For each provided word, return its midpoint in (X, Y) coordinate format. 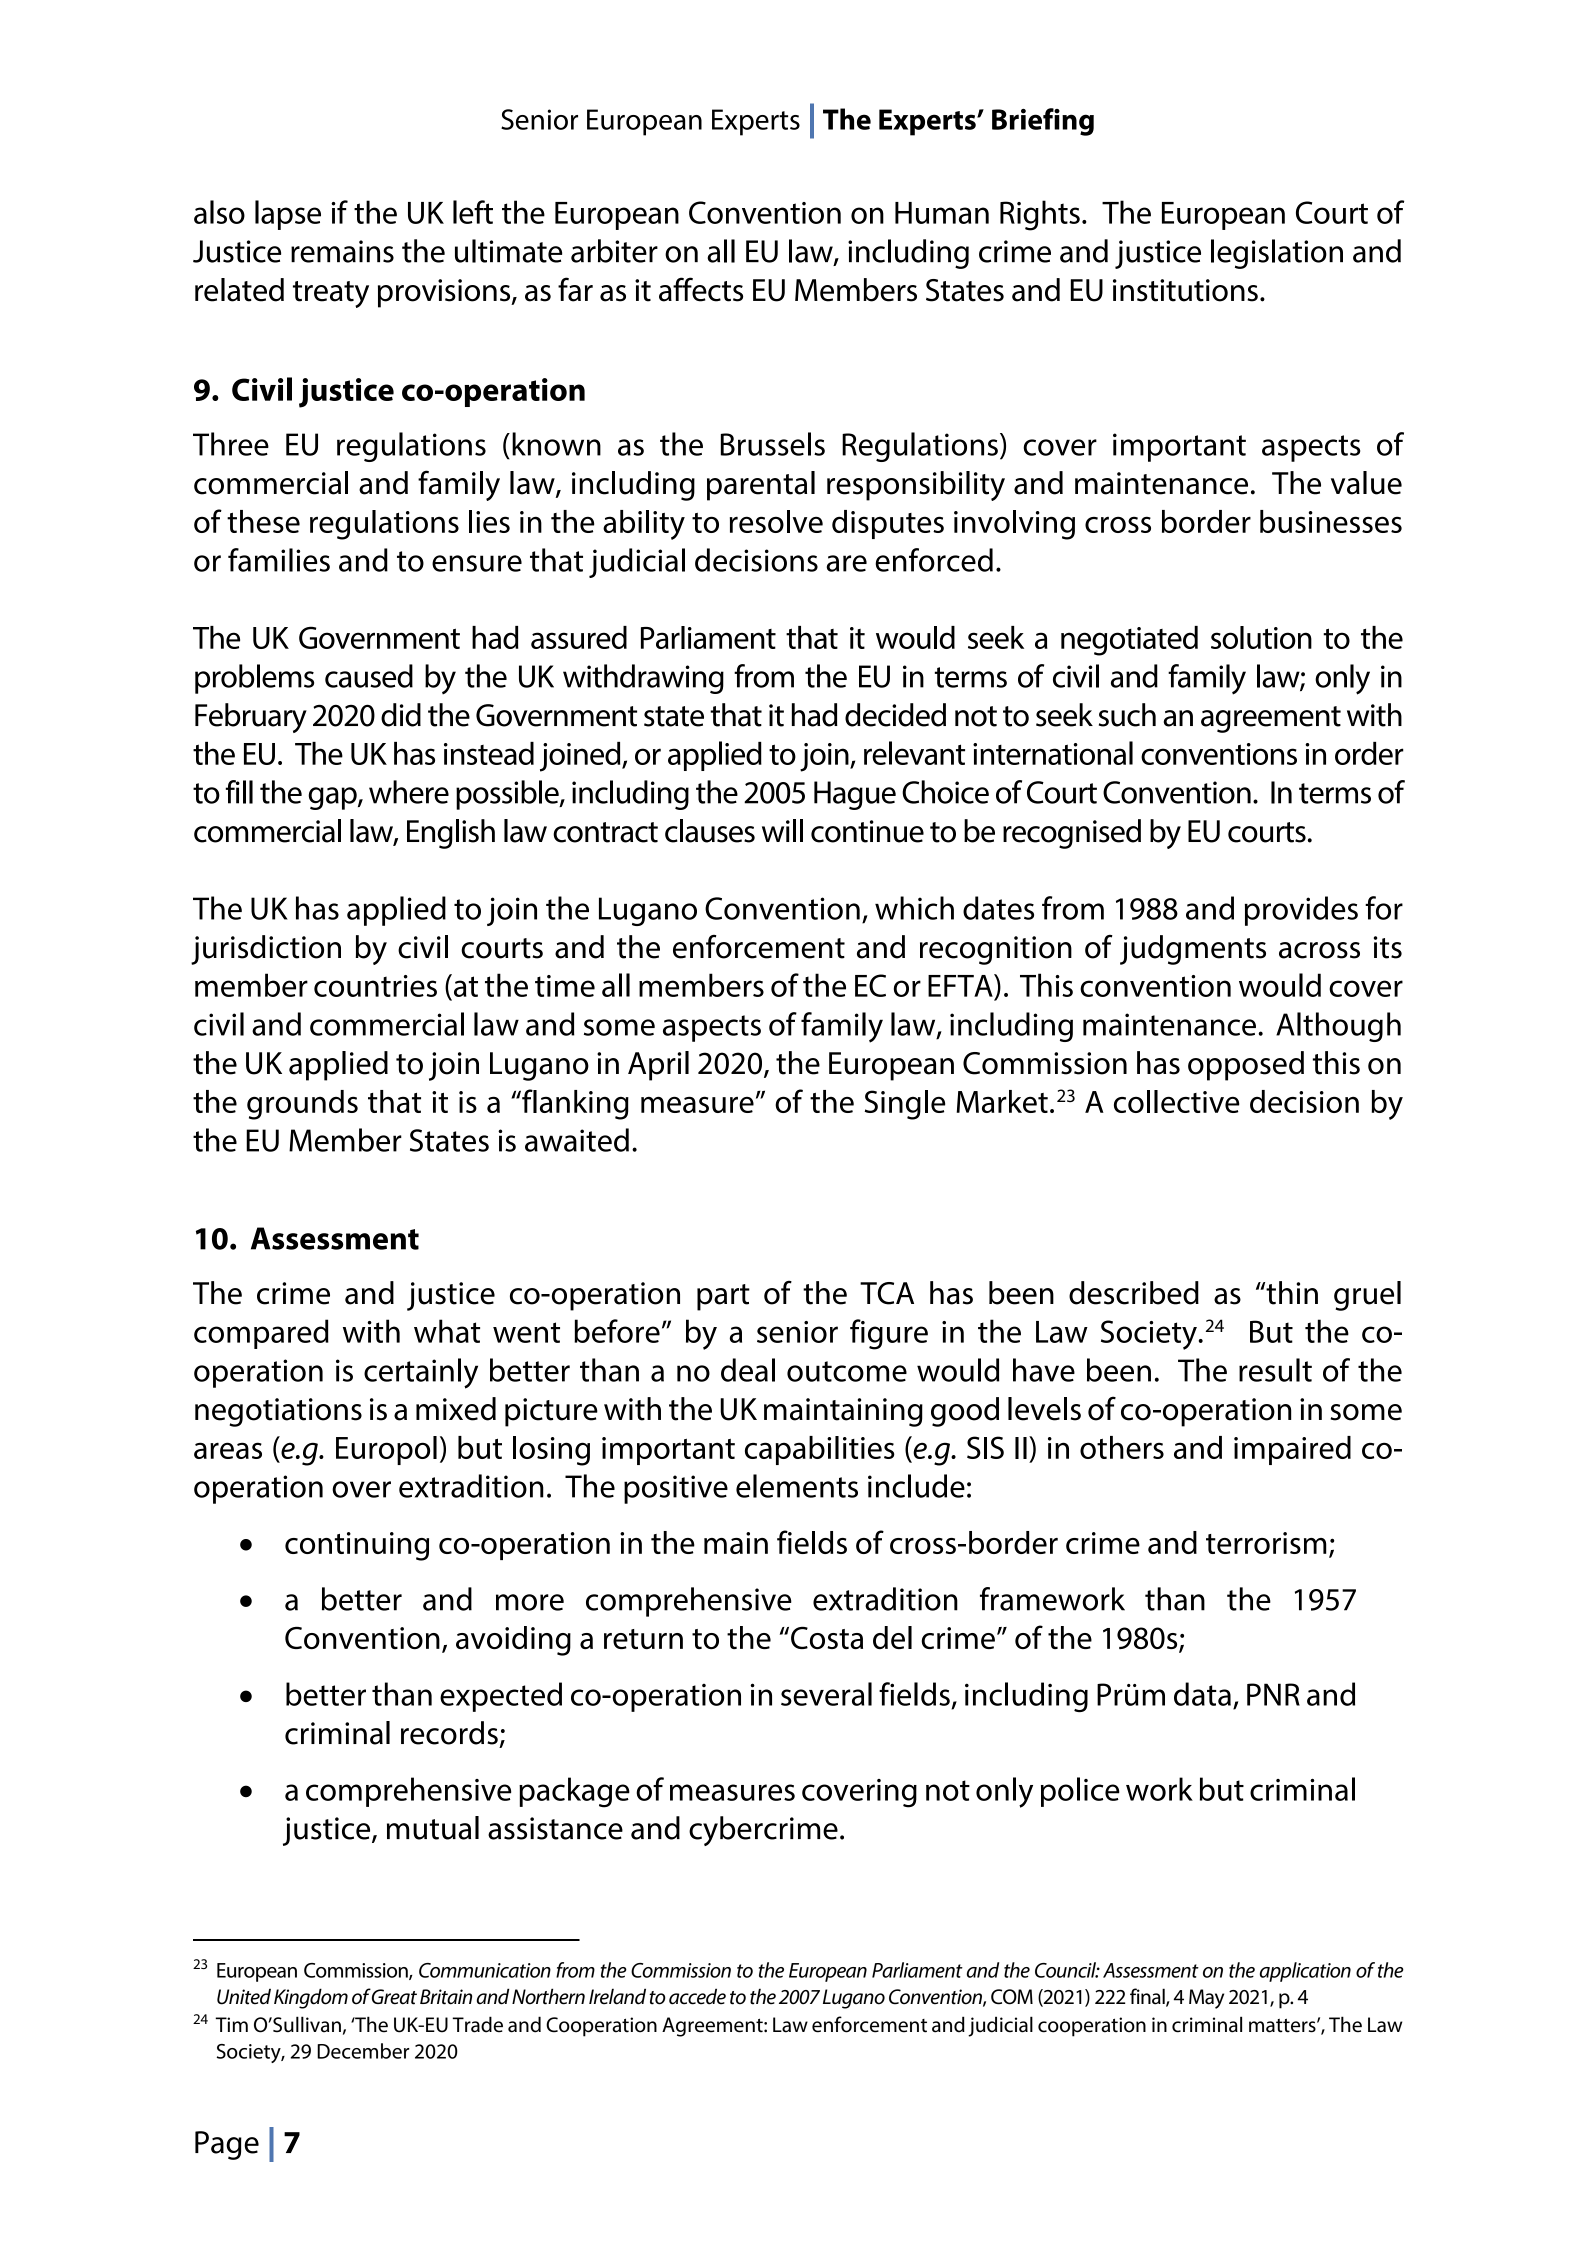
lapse (288, 215)
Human (942, 213)
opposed (1246, 1066)
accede (697, 1996)
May (1206, 1999)
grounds (302, 1105)
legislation (1277, 254)
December (363, 2051)
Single (905, 1105)
